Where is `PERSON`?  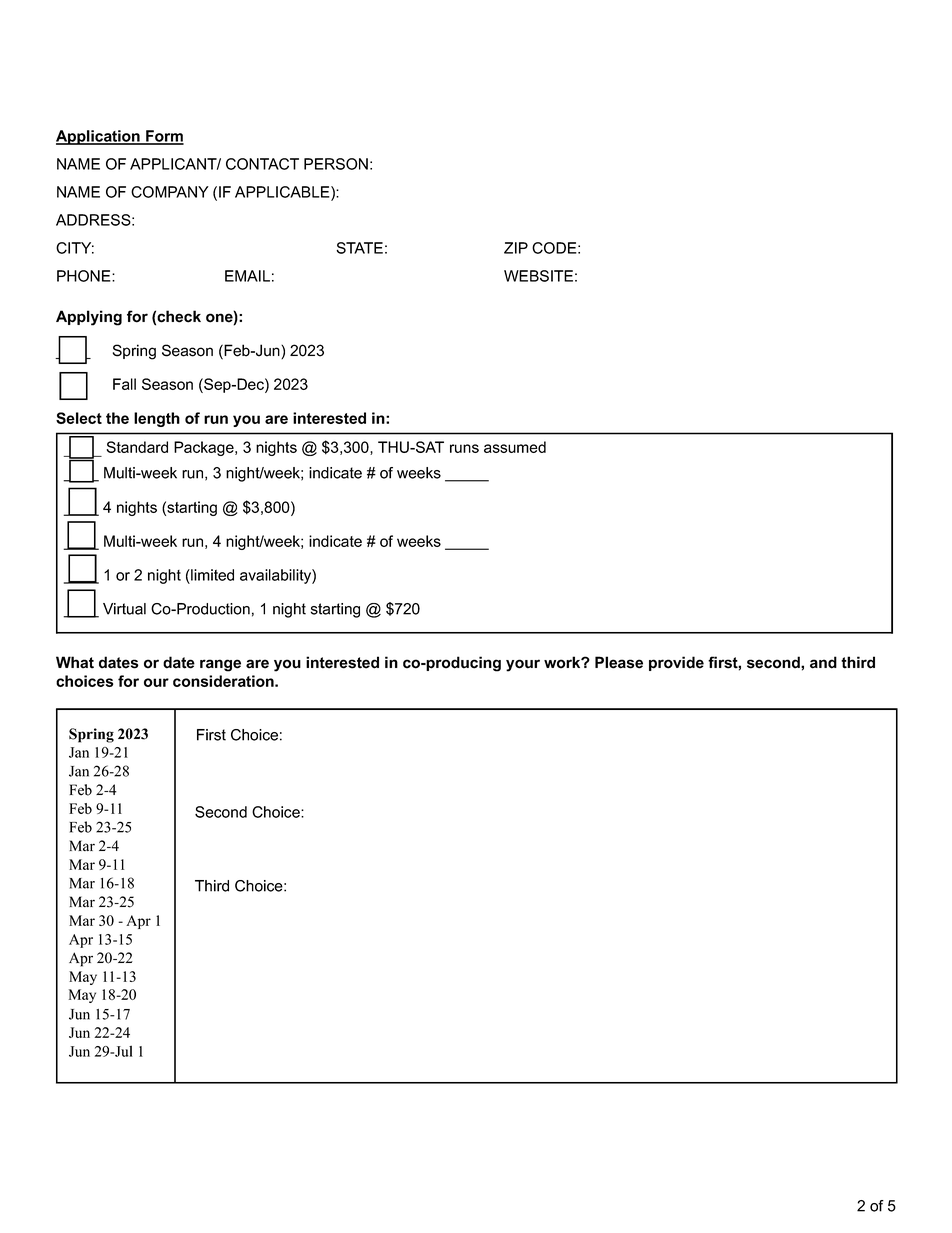 PERSON is located at coordinates (336, 164).
